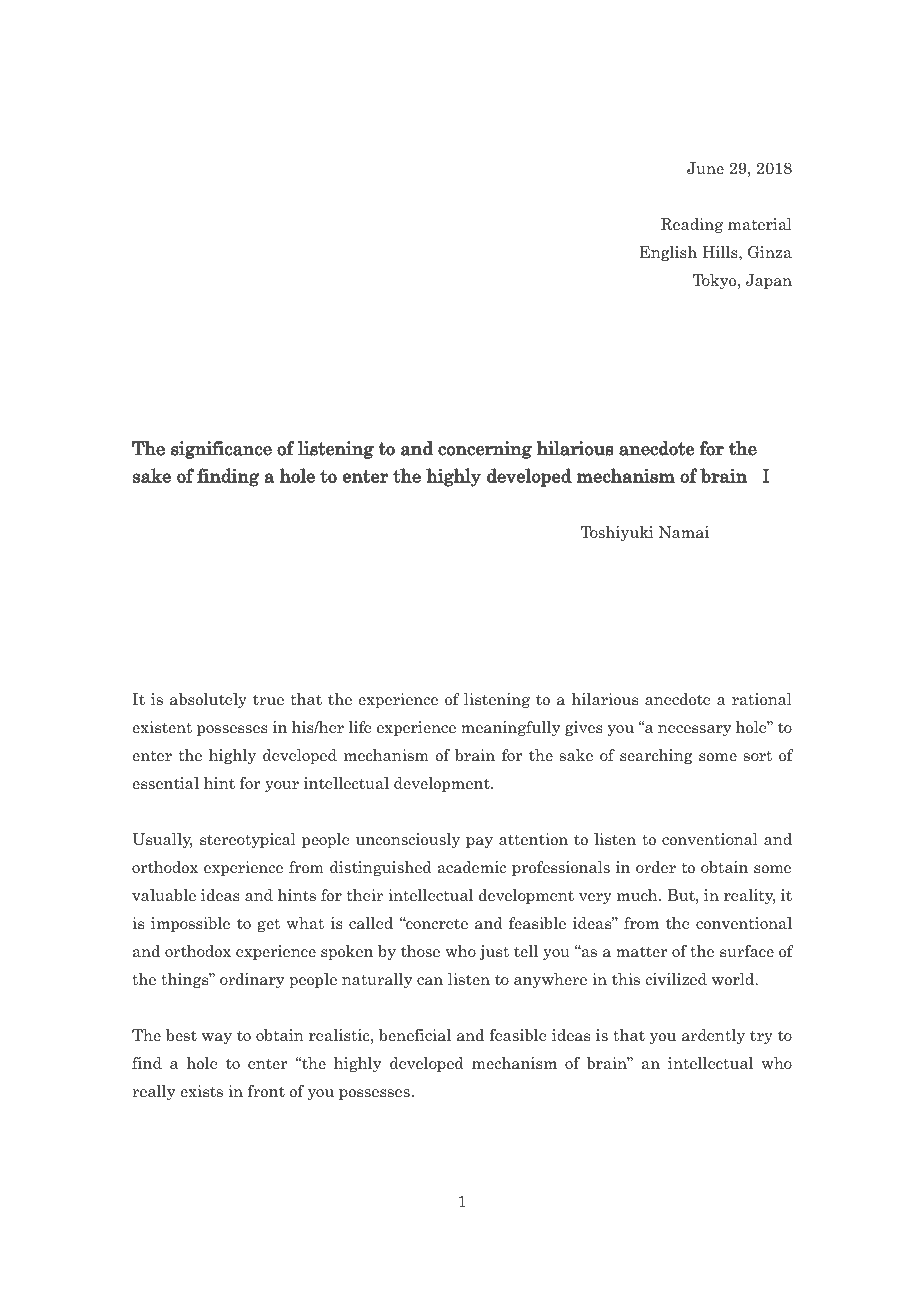  What do you see at coordinates (217, 1038) in the screenshot?
I see `way` at bounding box center [217, 1038].
